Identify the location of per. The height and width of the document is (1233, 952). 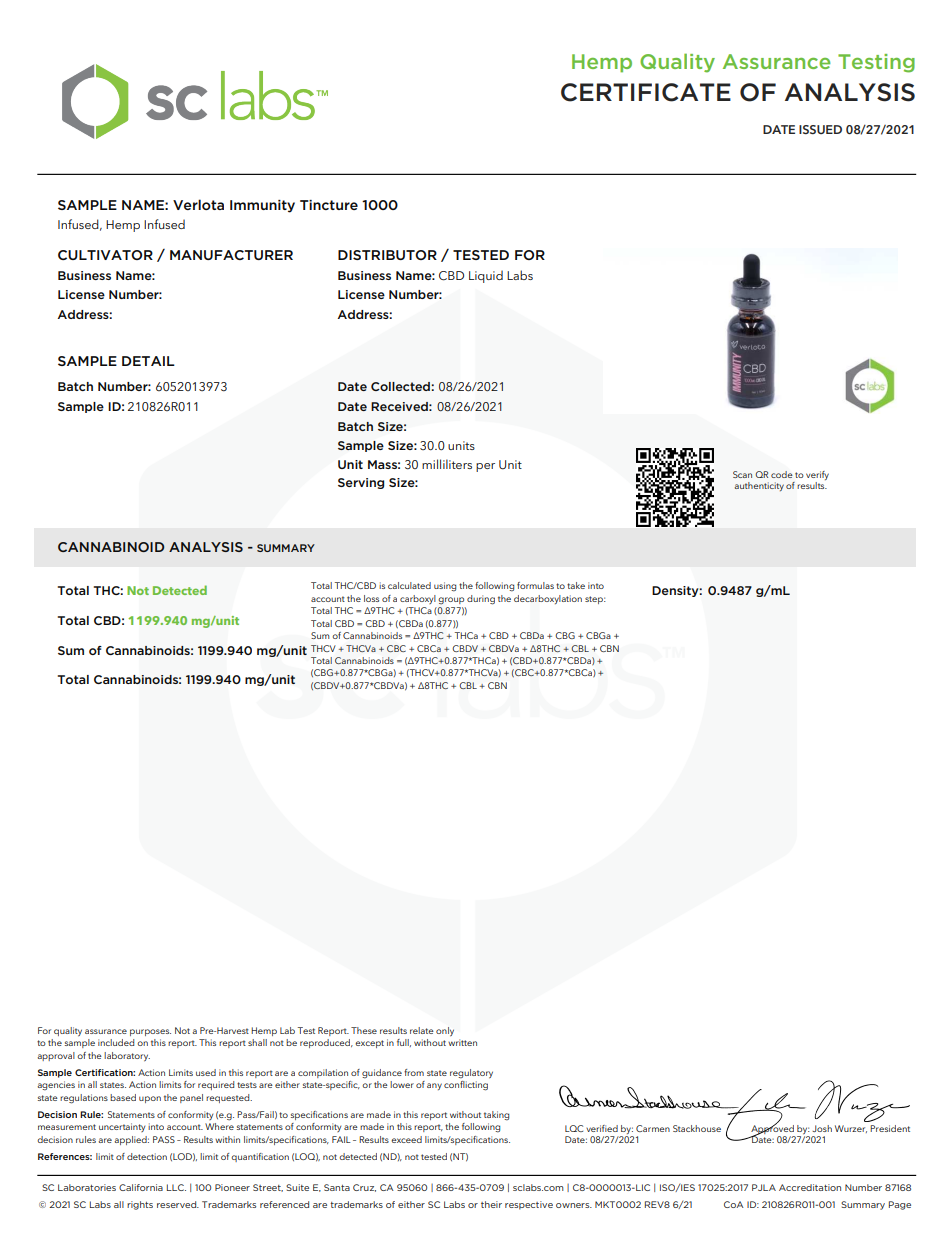
(485, 467).
